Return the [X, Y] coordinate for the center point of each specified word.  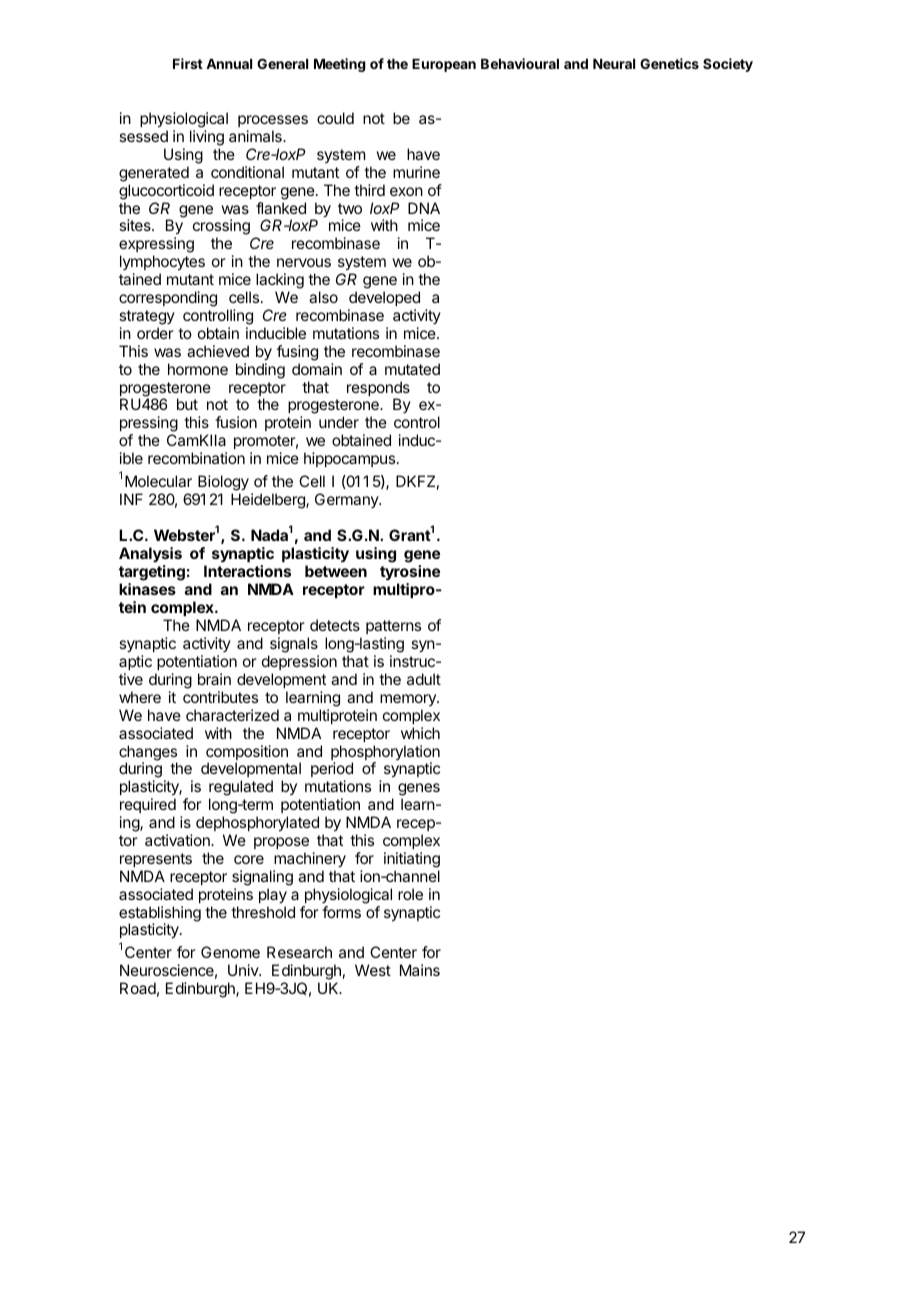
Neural [614, 64]
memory [409, 700]
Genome [230, 952]
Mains [420, 970]
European [444, 65]
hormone [198, 369]
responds [378, 390]
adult [424, 679]
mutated [412, 369]
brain [214, 679]
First [188, 63]
